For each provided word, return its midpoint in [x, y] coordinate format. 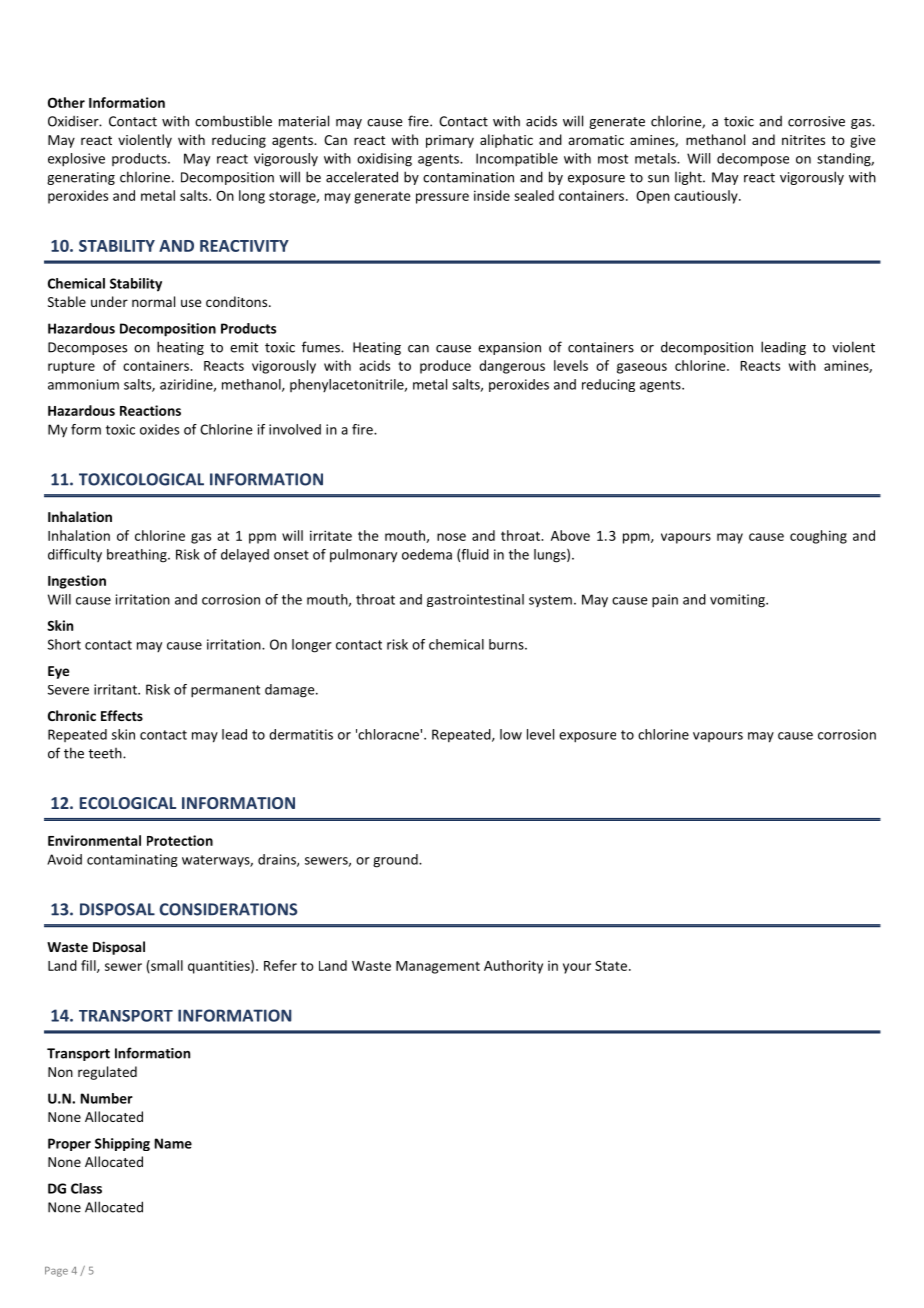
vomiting [738, 601]
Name [173, 1143]
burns [507, 644]
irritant [116, 689]
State [611, 966]
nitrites [803, 140]
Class [86, 1188]
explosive [76, 160]
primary [450, 141]
